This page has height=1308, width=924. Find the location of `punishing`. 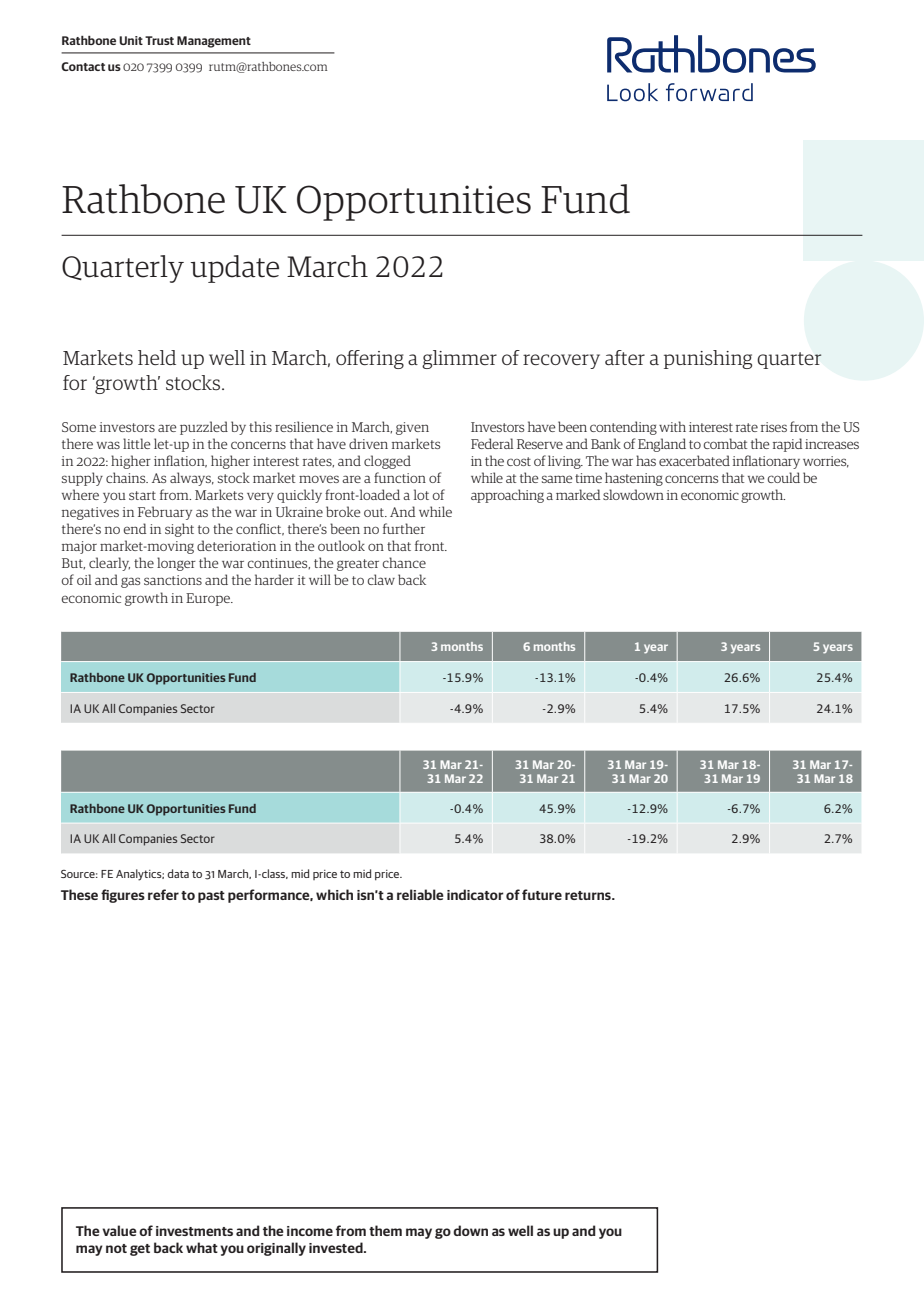

punishing is located at coordinates (708, 359).
